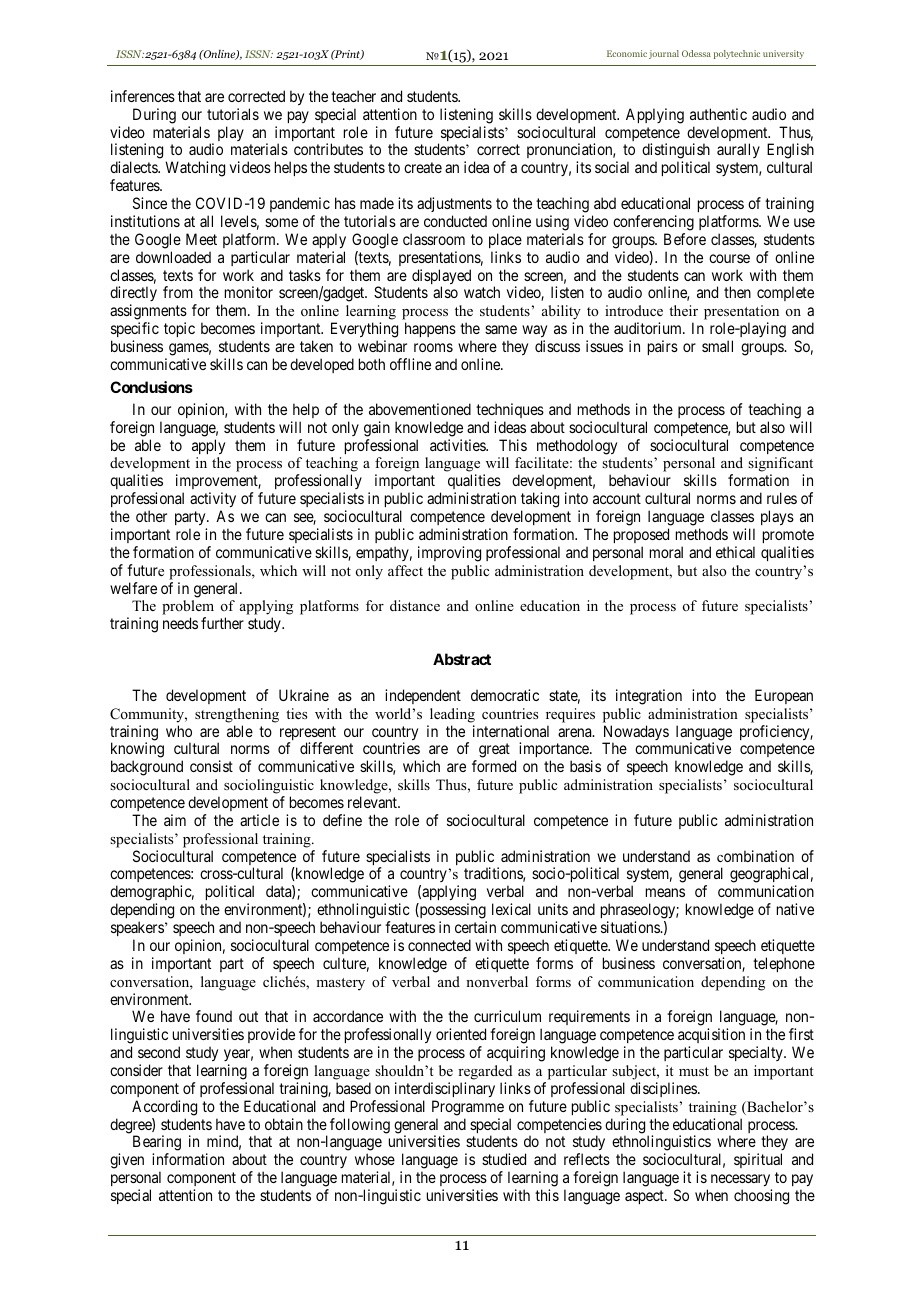 Image resolution: width=924 pixels, height=1308 pixels. What do you see at coordinates (740, 1180) in the image?
I see `necessary` at bounding box center [740, 1180].
